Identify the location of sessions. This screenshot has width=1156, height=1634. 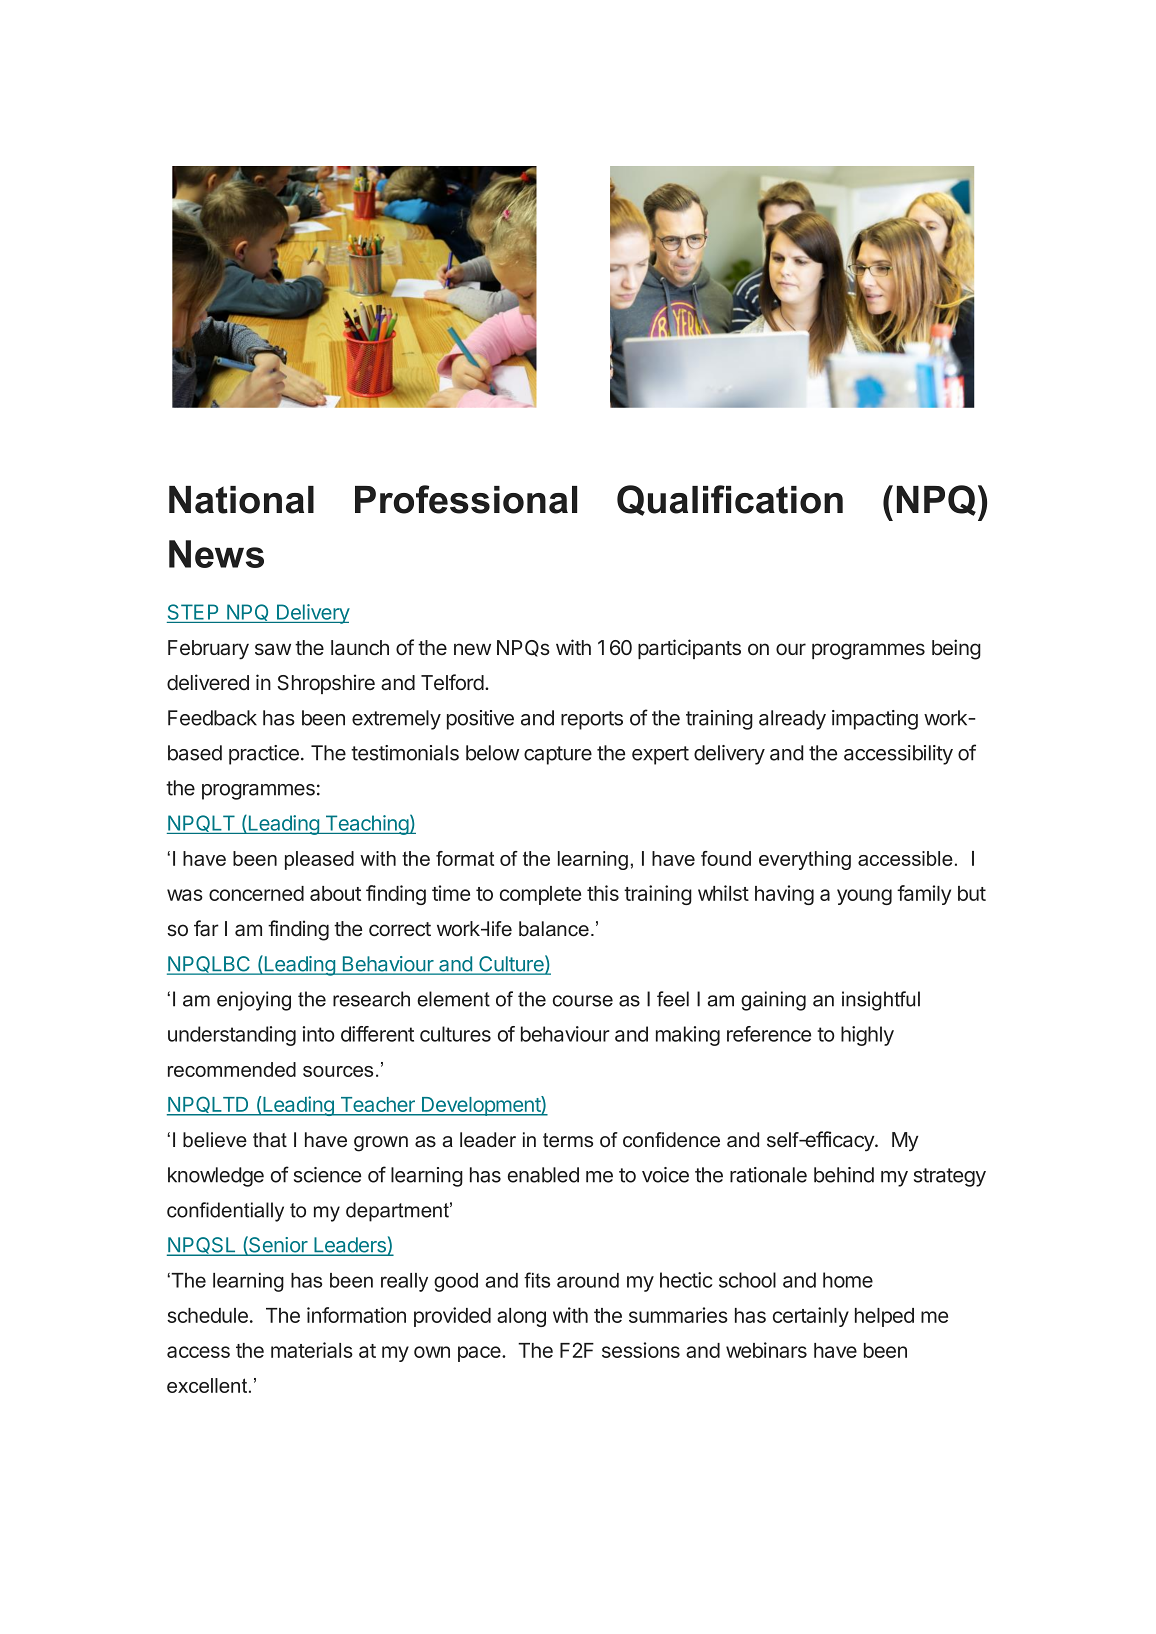
(641, 1350).
